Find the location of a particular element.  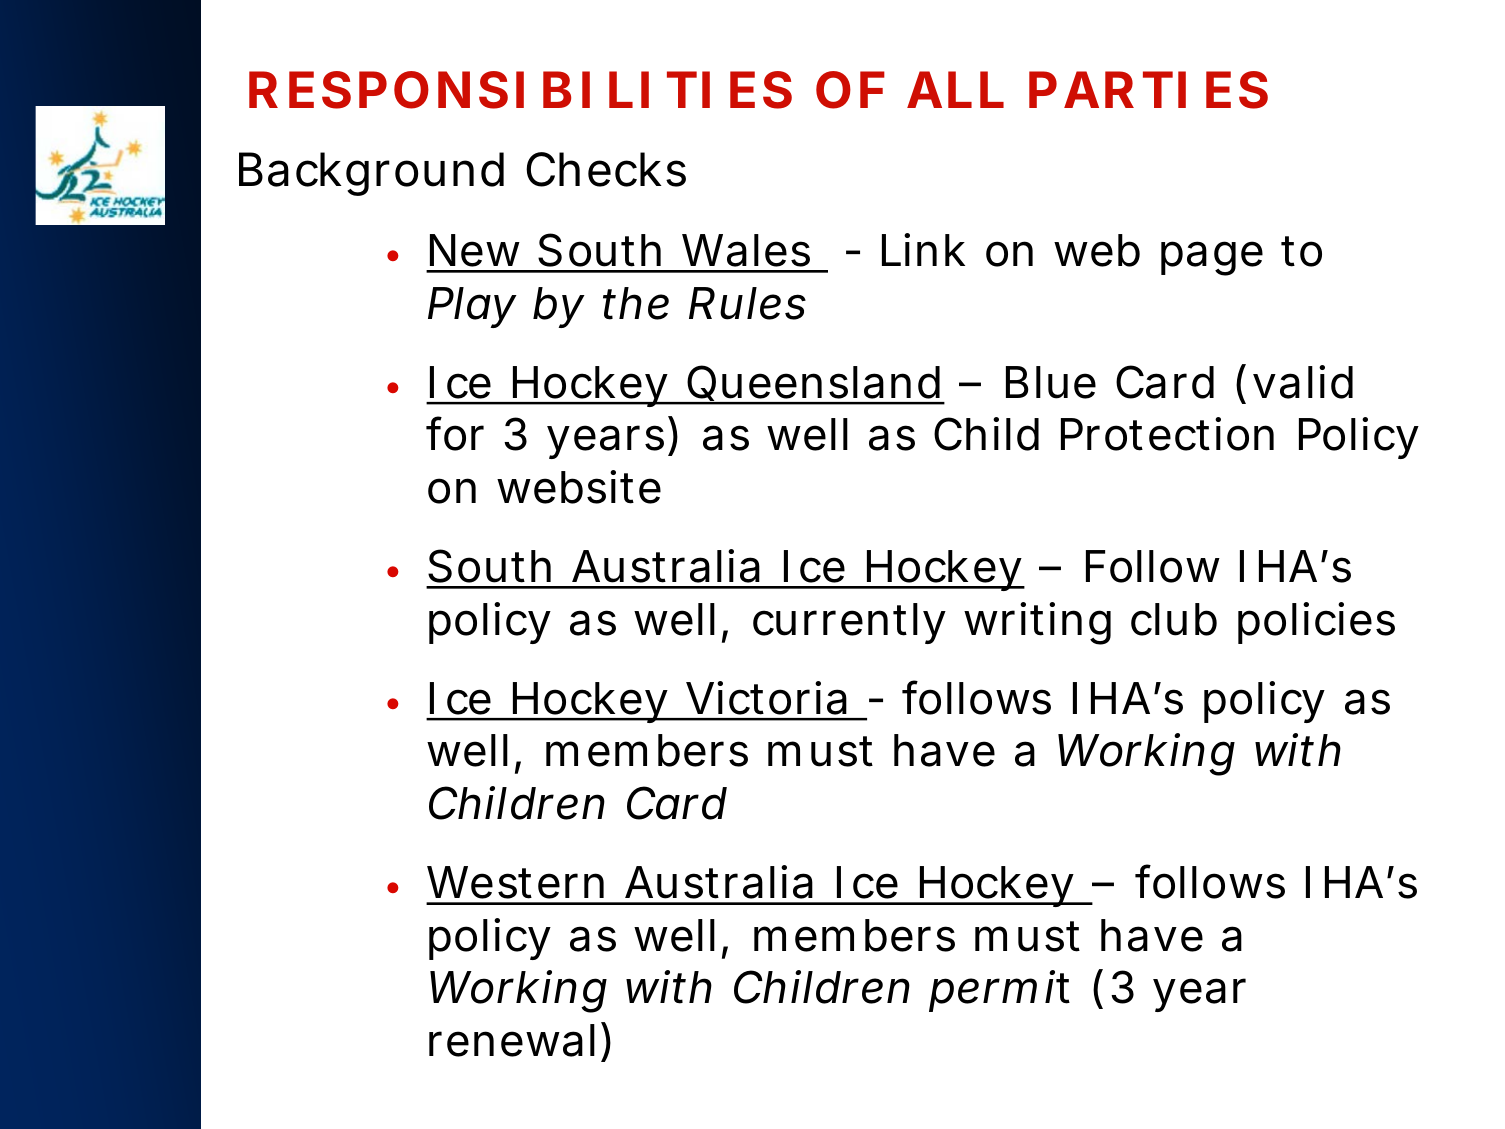

renewal is located at coordinates (512, 1040).
